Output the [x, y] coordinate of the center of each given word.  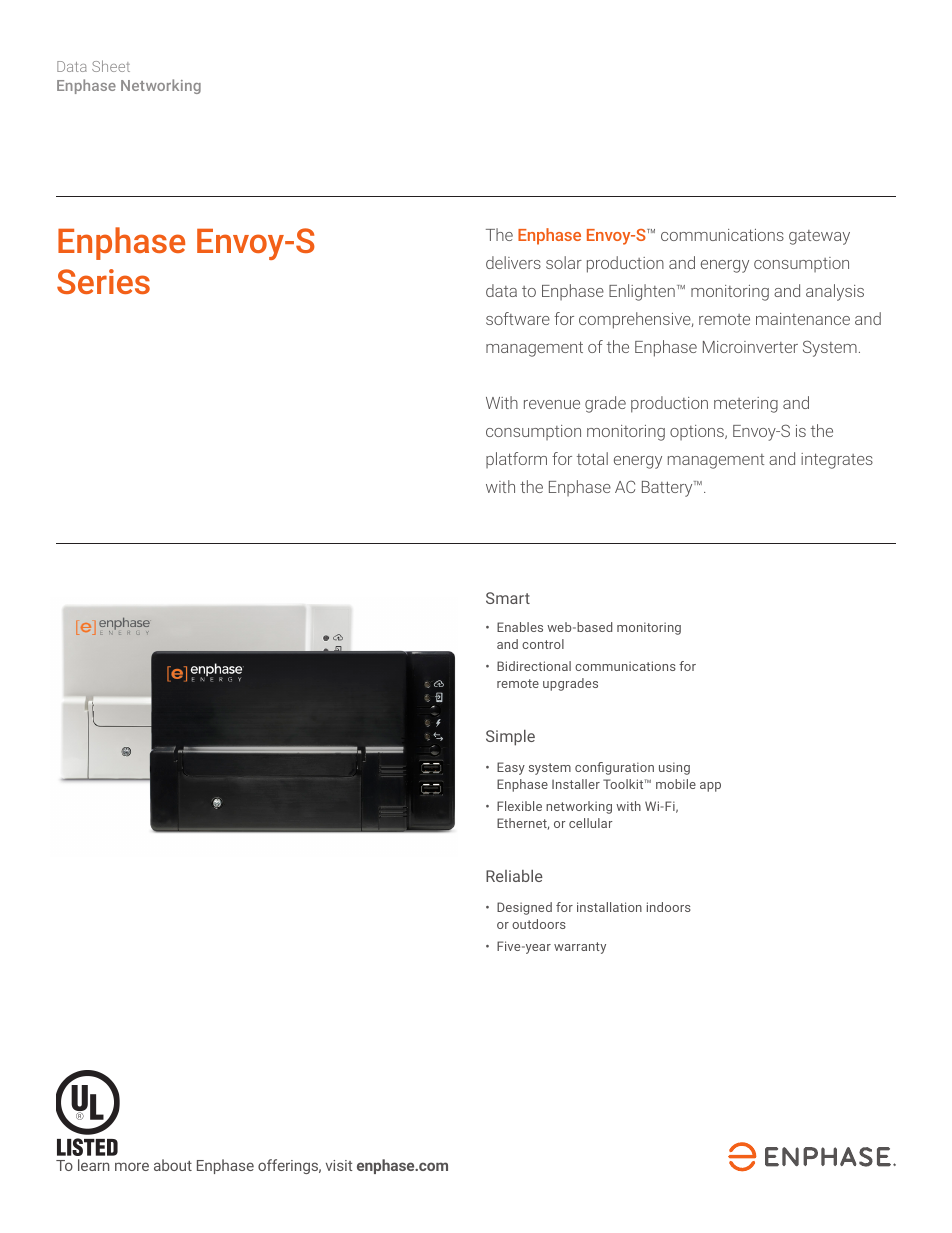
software [518, 318]
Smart [508, 598]
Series [103, 281]
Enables [520, 627]
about [173, 1165]
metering [746, 405]
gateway [819, 237]
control [543, 644]
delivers [513, 262]
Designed [524, 908]
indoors [669, 907]
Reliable [514, 876]
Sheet [111, 66]
